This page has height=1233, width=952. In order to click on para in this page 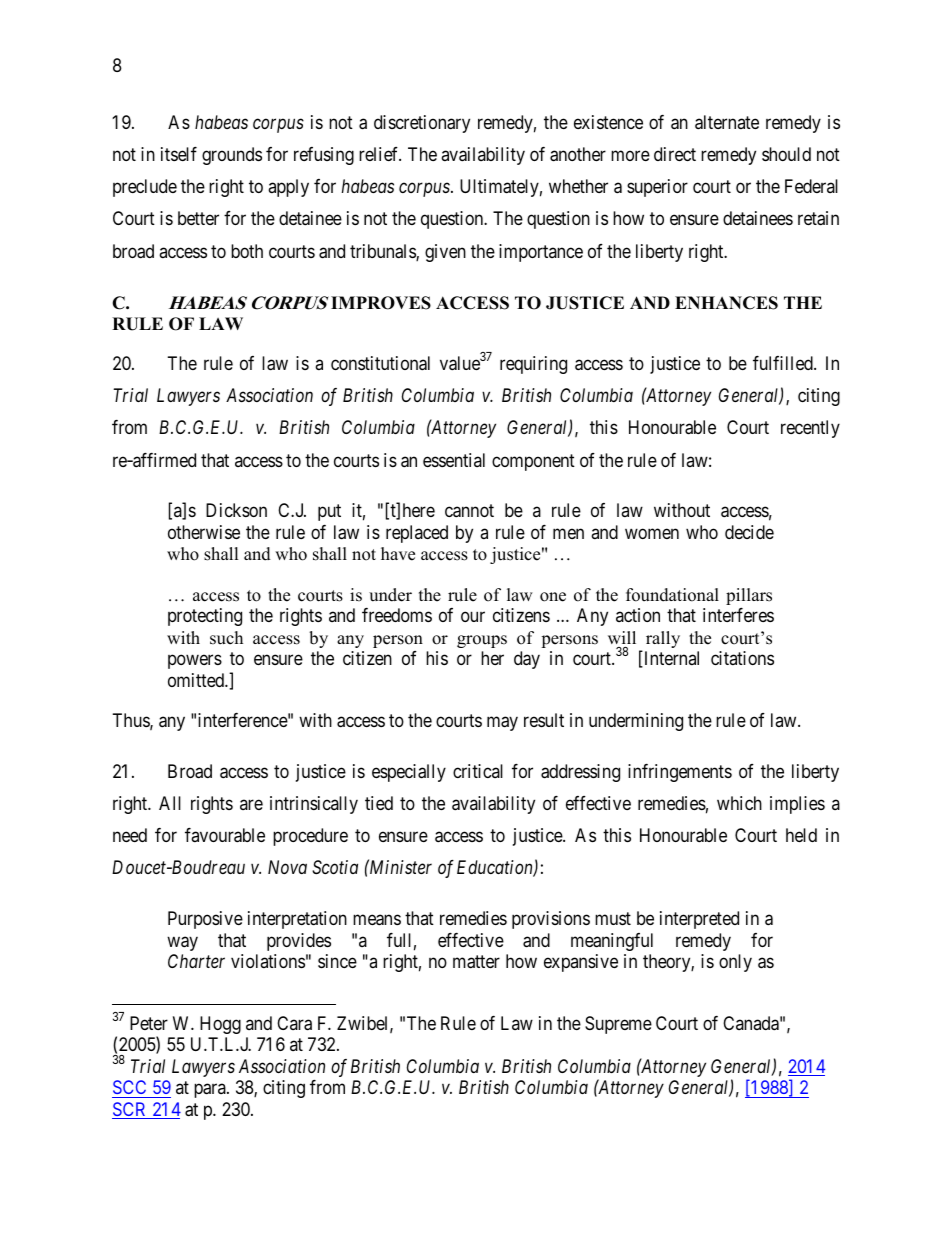, I will do `click(211, 1091)`.
